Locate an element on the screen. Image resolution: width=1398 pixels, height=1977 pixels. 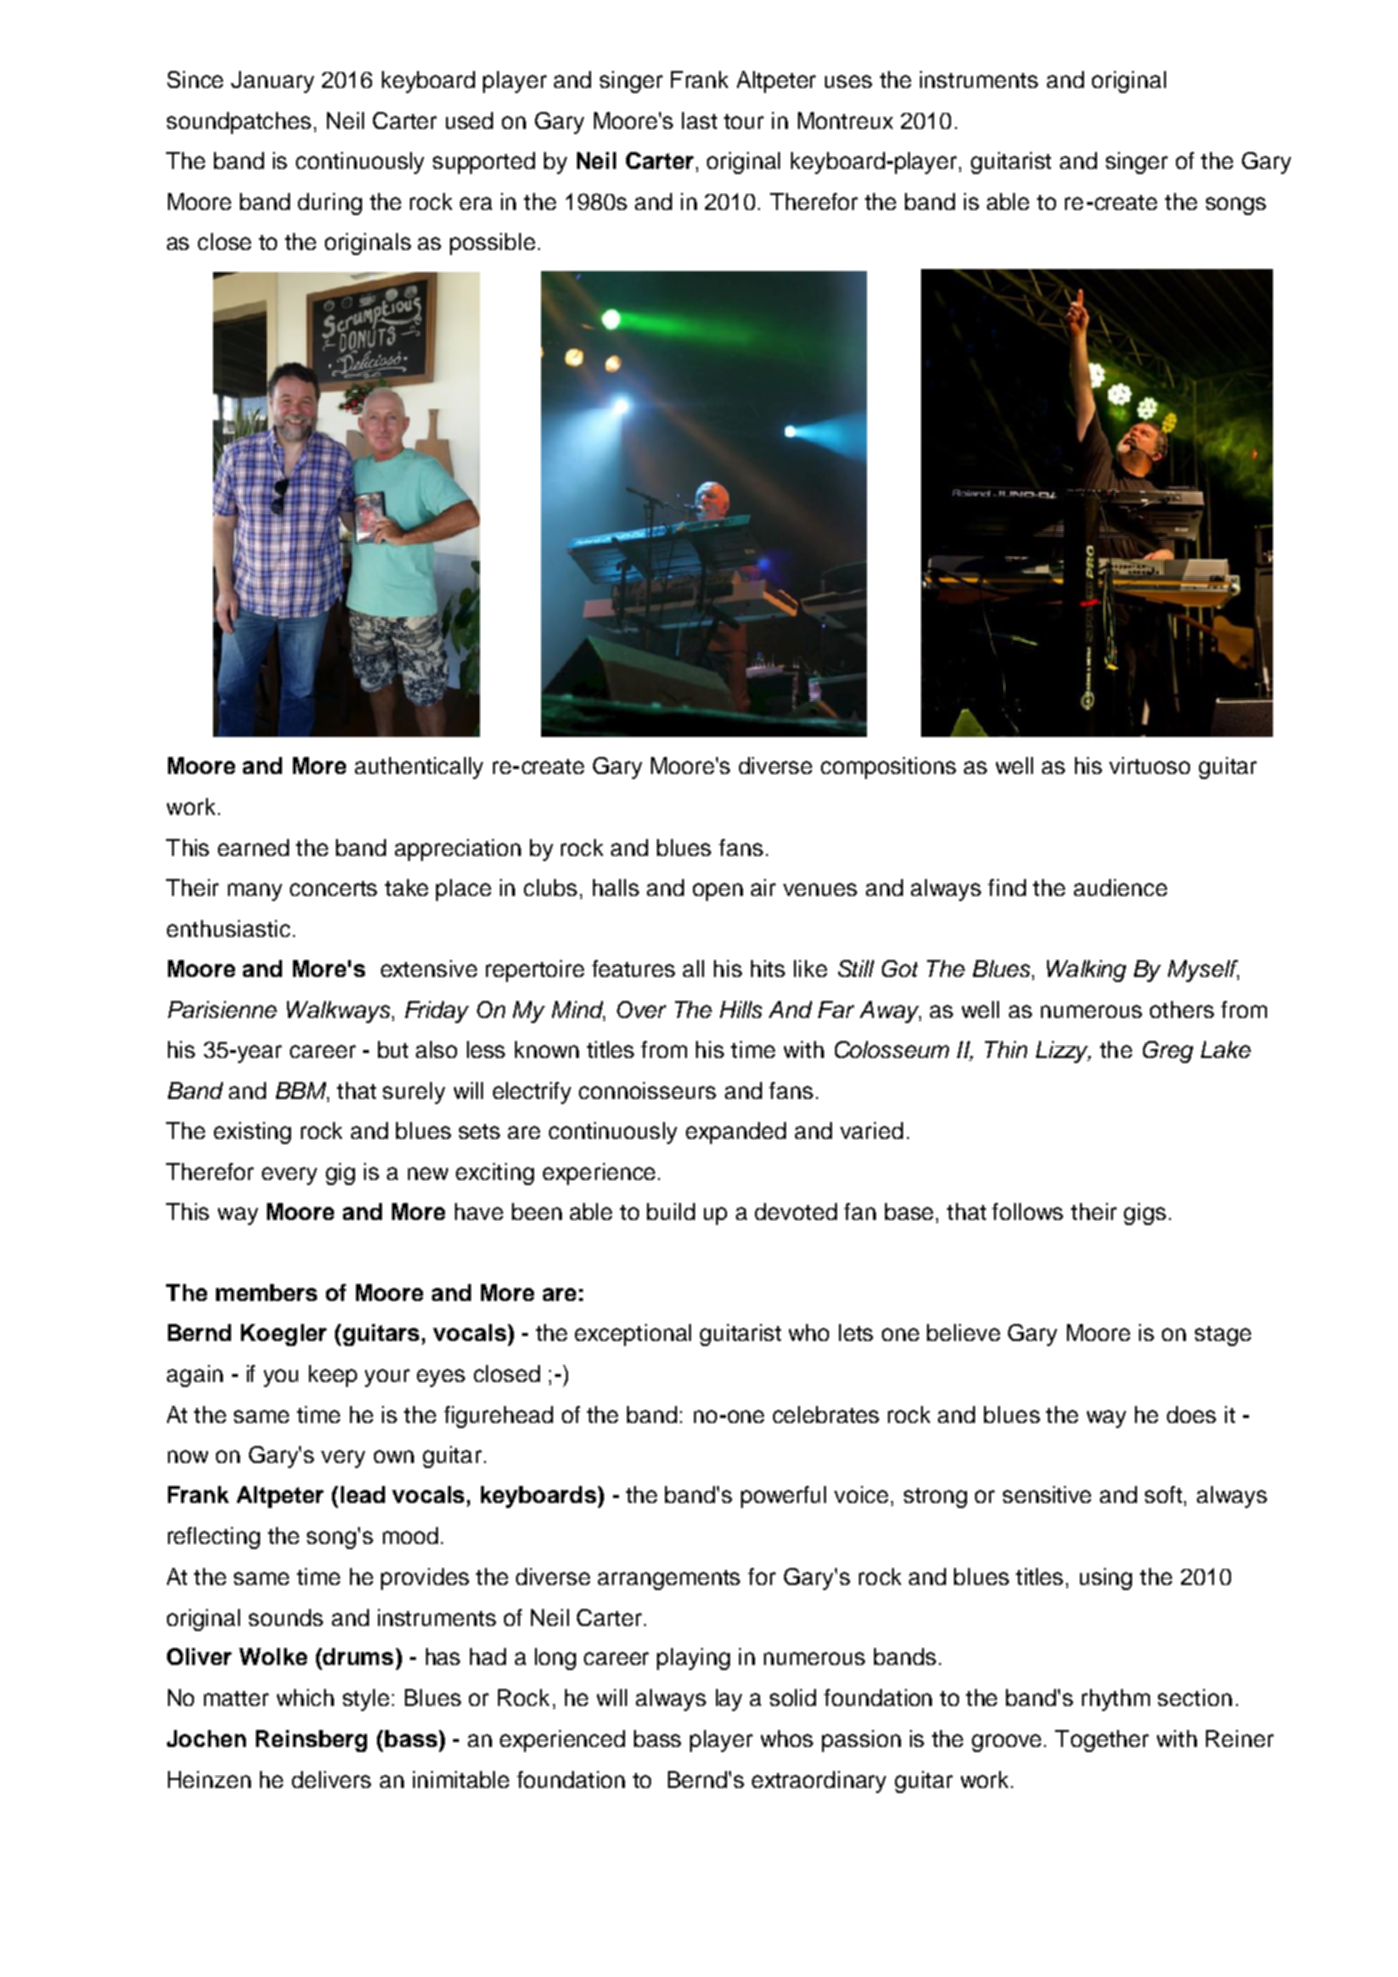
gigs is located at coordinates (1145, 1214).
